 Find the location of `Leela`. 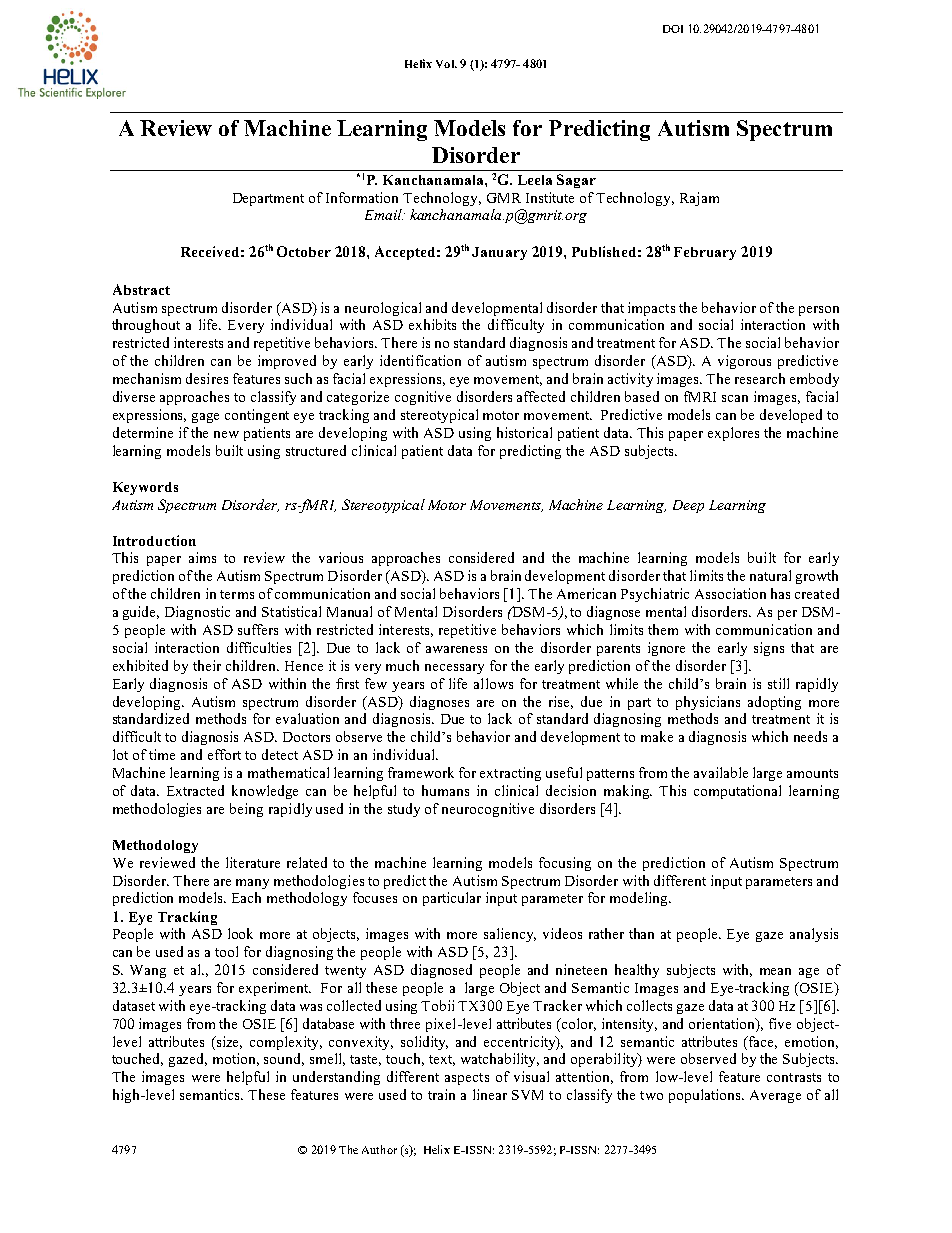

Leela is located at coordinates (535, 180).
